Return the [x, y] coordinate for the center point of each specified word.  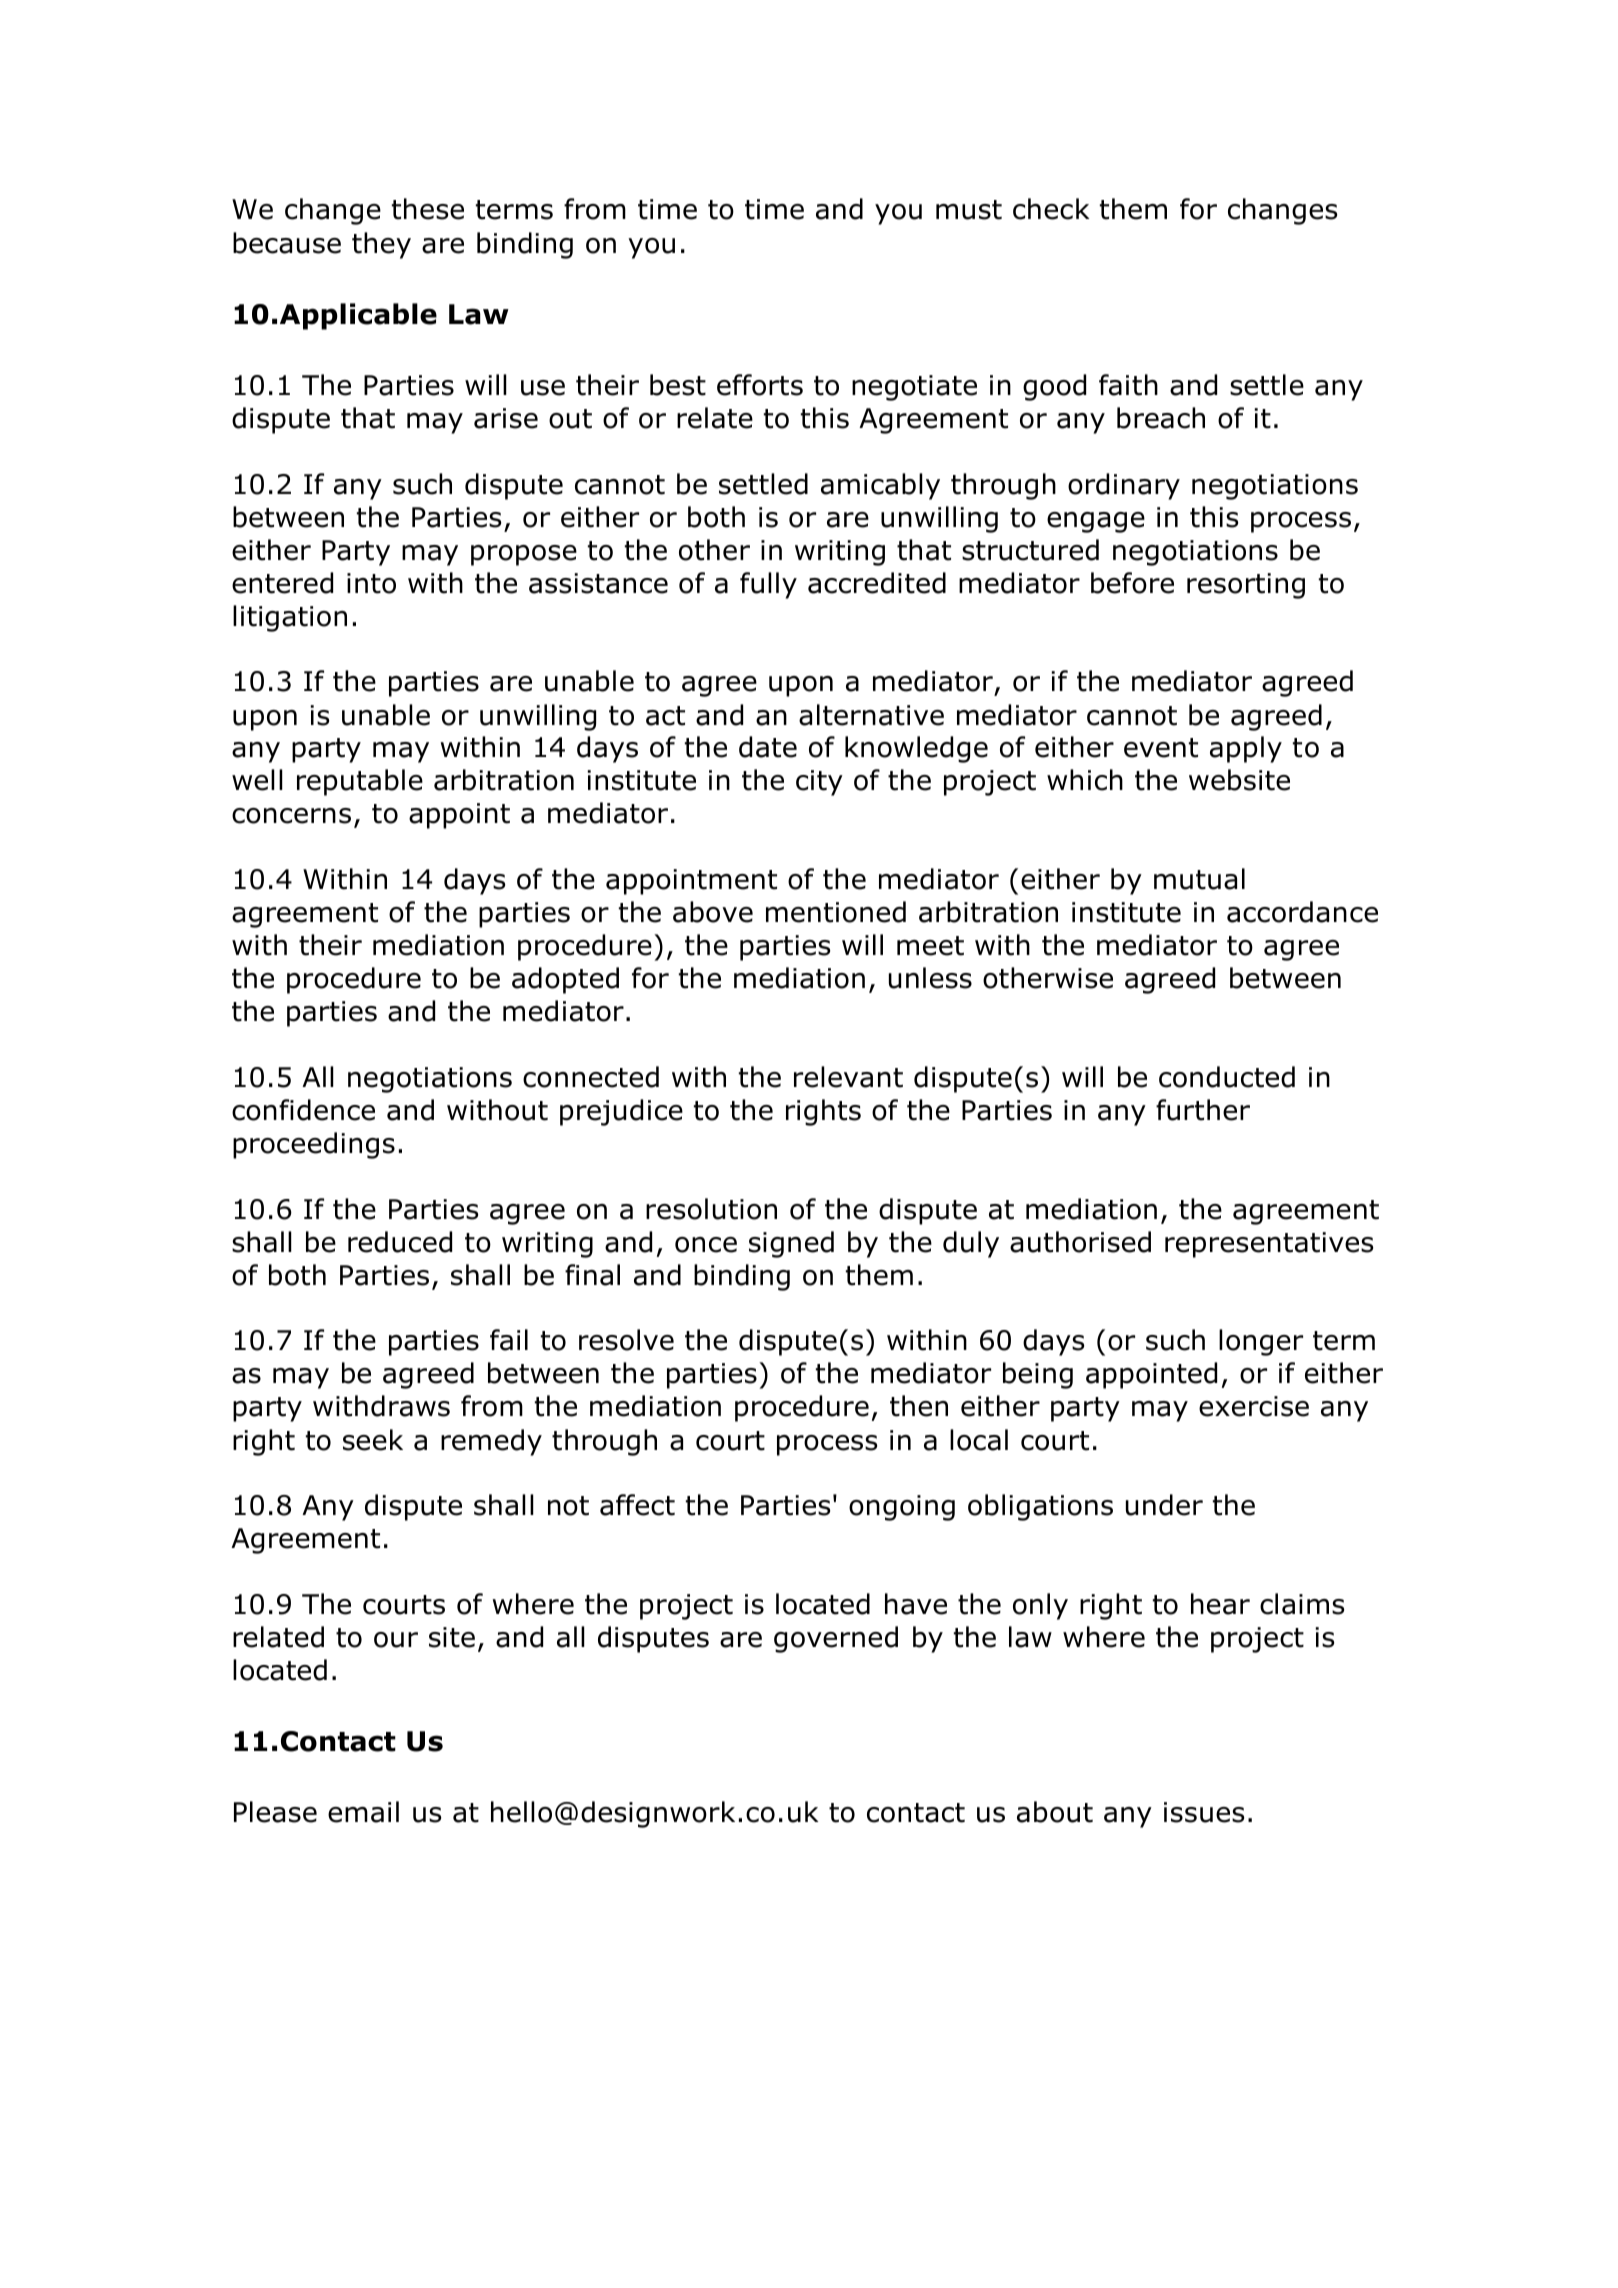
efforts [760, 385]
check [1051, 209]
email [363, 1812]
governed [836, 1639]
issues [1204, 1812]
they [381, 245]
